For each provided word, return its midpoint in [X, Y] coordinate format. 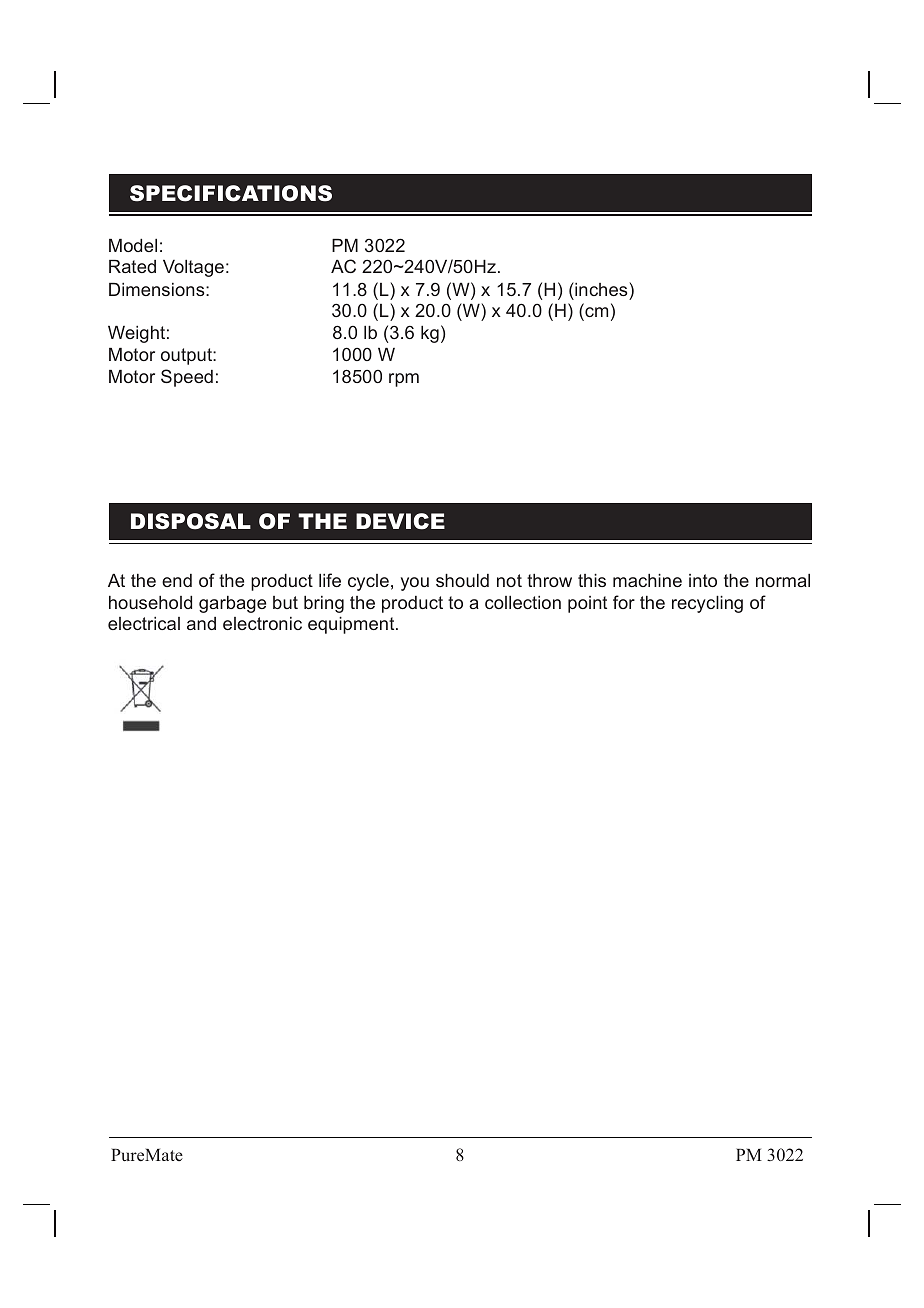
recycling [707, 604]
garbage [232, 604]
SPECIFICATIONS [231, 193]
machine [647, 580]
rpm [404, 380]
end [177, 580]
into [703, 580]
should [462, 580]
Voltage [193, 268]
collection [523, 602]
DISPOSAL [191, 521]
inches [601, 289]
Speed [187, 378]
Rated [132, 266]
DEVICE [400, 521]
